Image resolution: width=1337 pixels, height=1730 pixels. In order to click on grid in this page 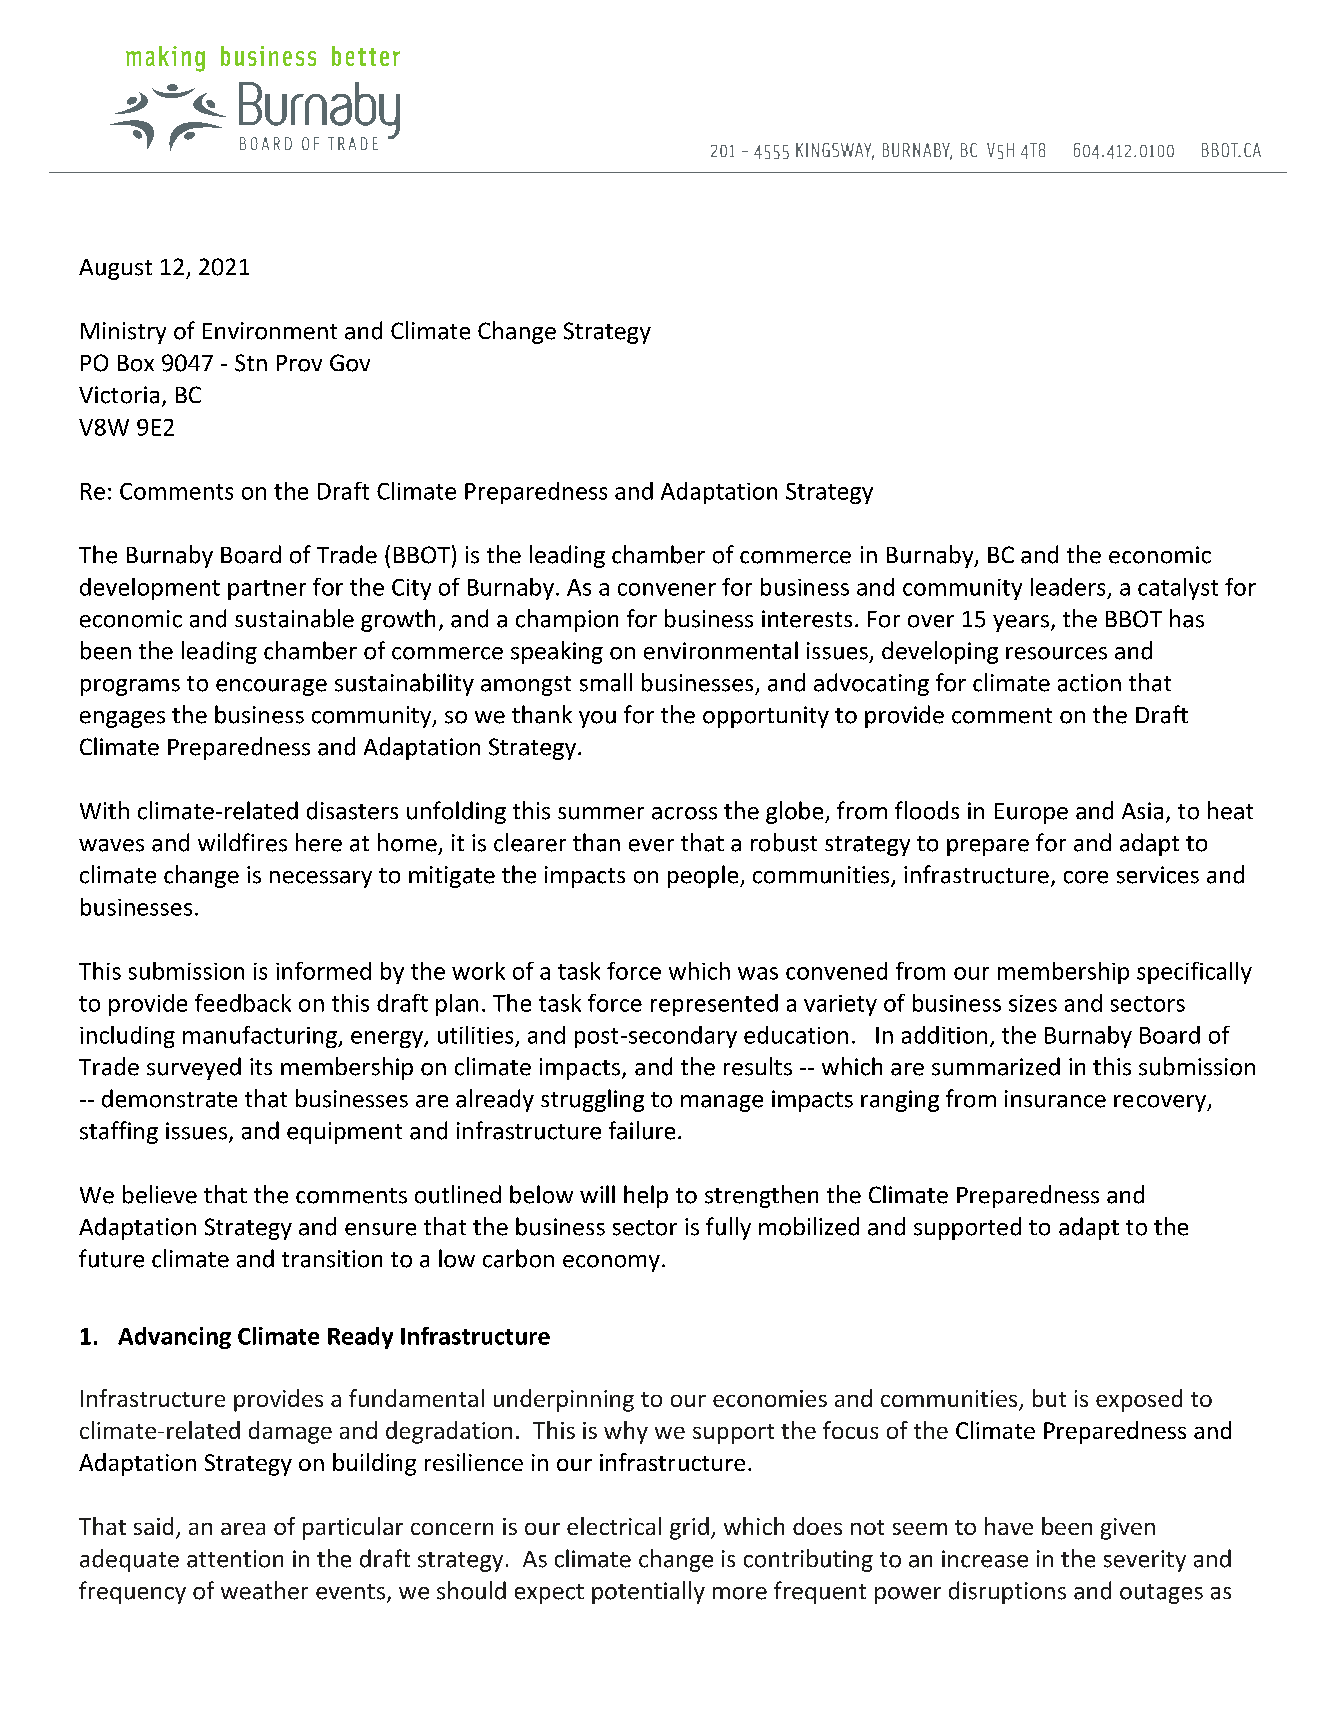, I will do `click(689, 1528)`.
